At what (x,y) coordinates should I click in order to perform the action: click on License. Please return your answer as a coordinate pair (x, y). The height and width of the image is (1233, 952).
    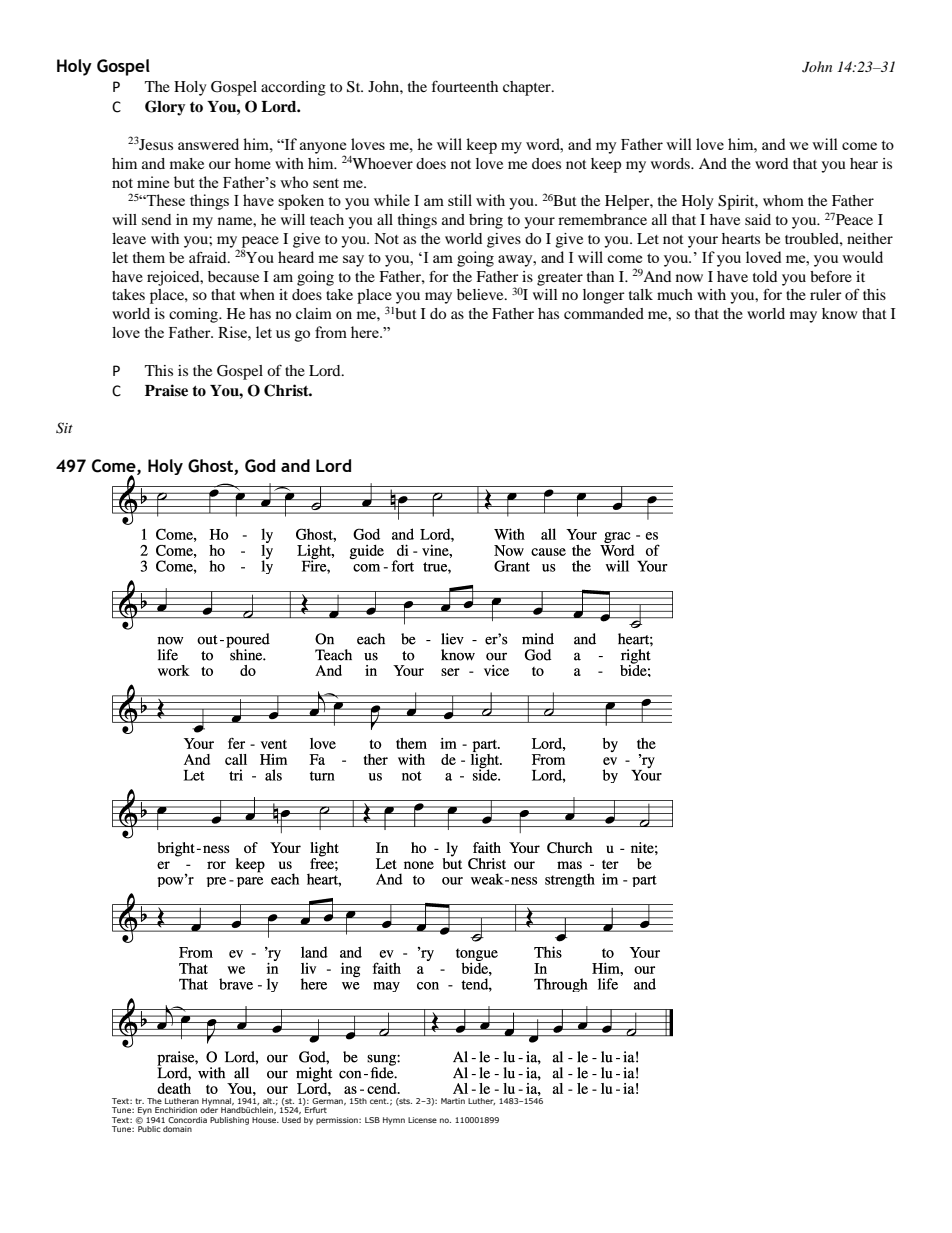
    Looking at the image, I should click on (422, 1120).
